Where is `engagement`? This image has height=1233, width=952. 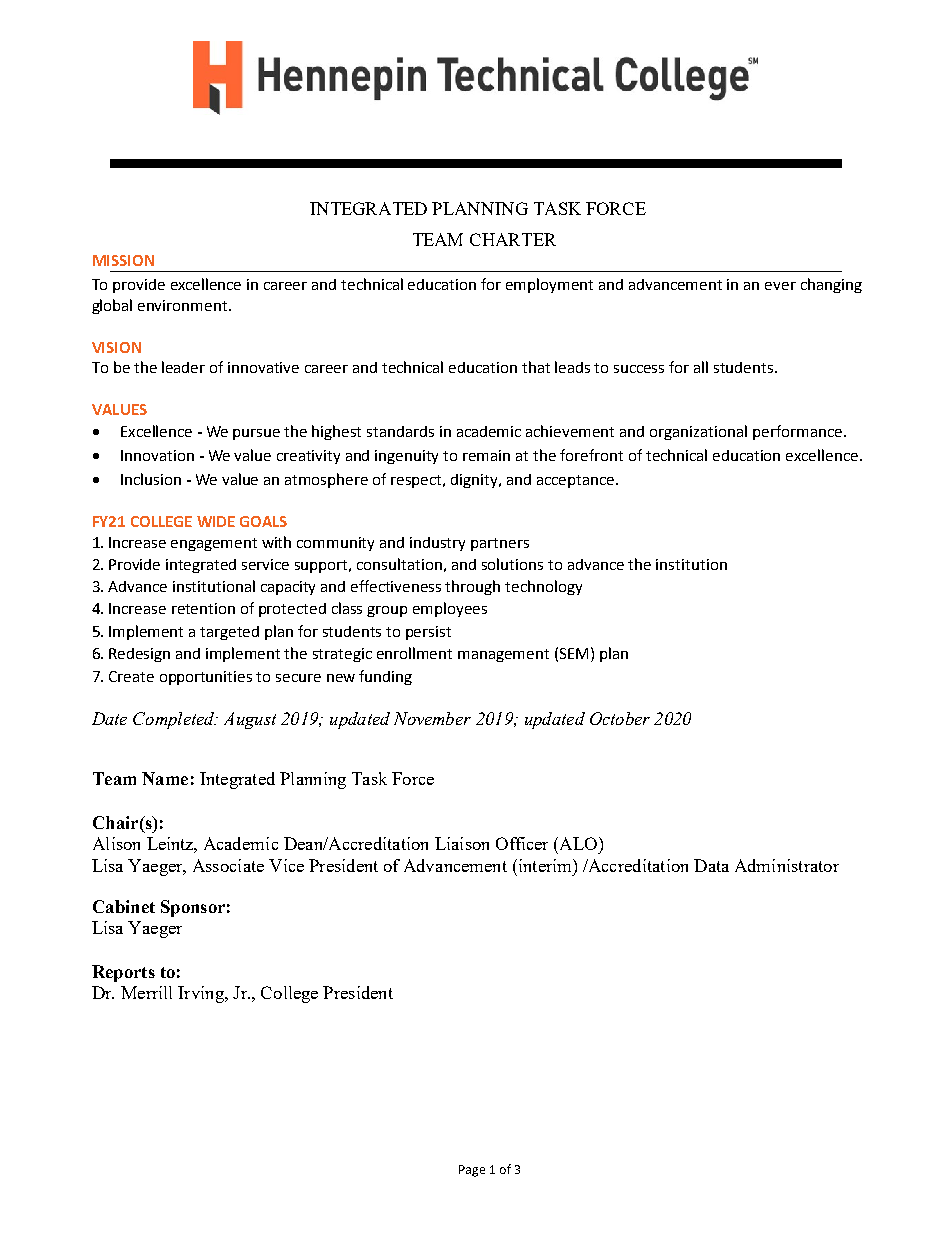
engagement is located at coordinates (214, 544).
